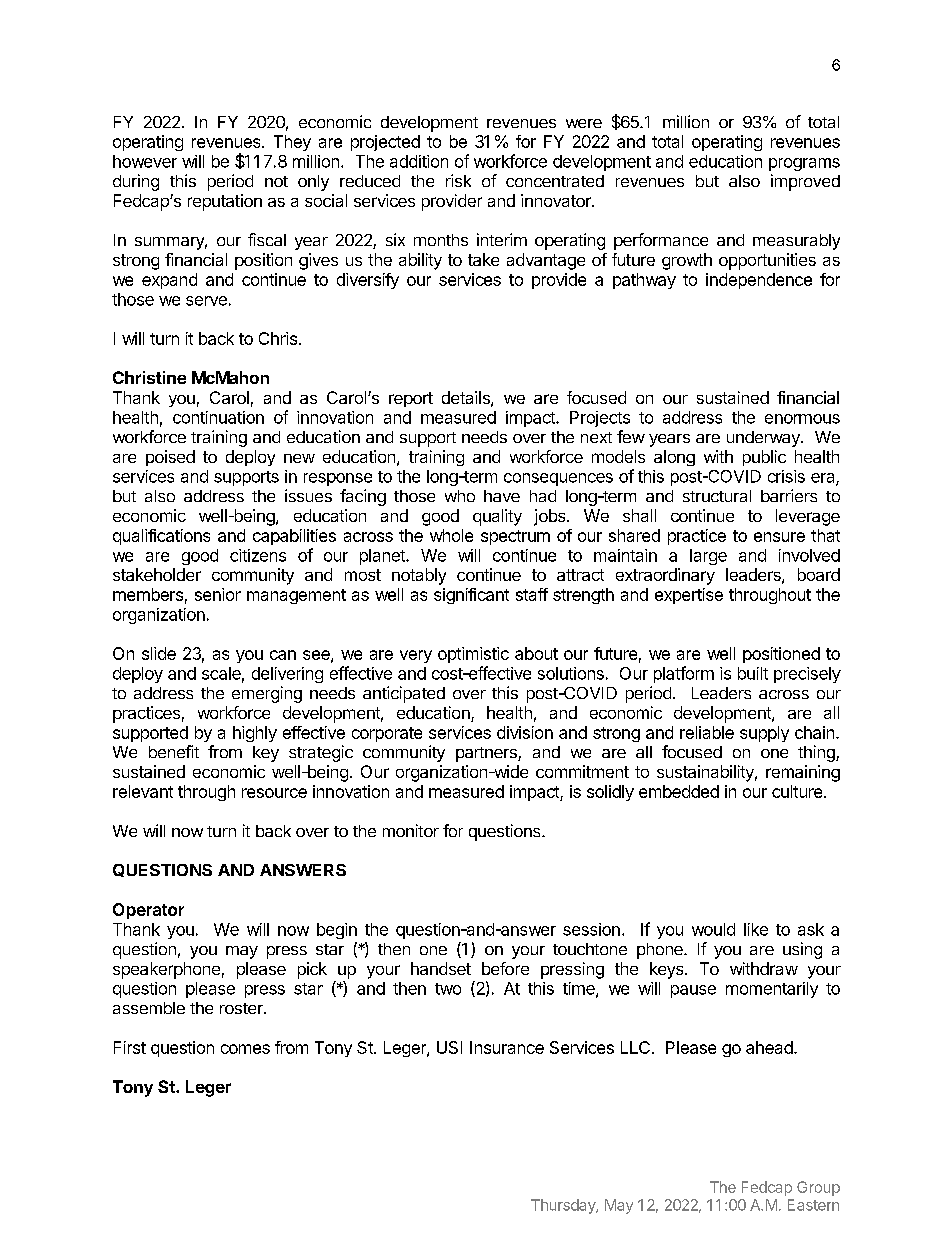 This screenshot has width=952, height=1233. I want to click on risk, so click(458, 180).
